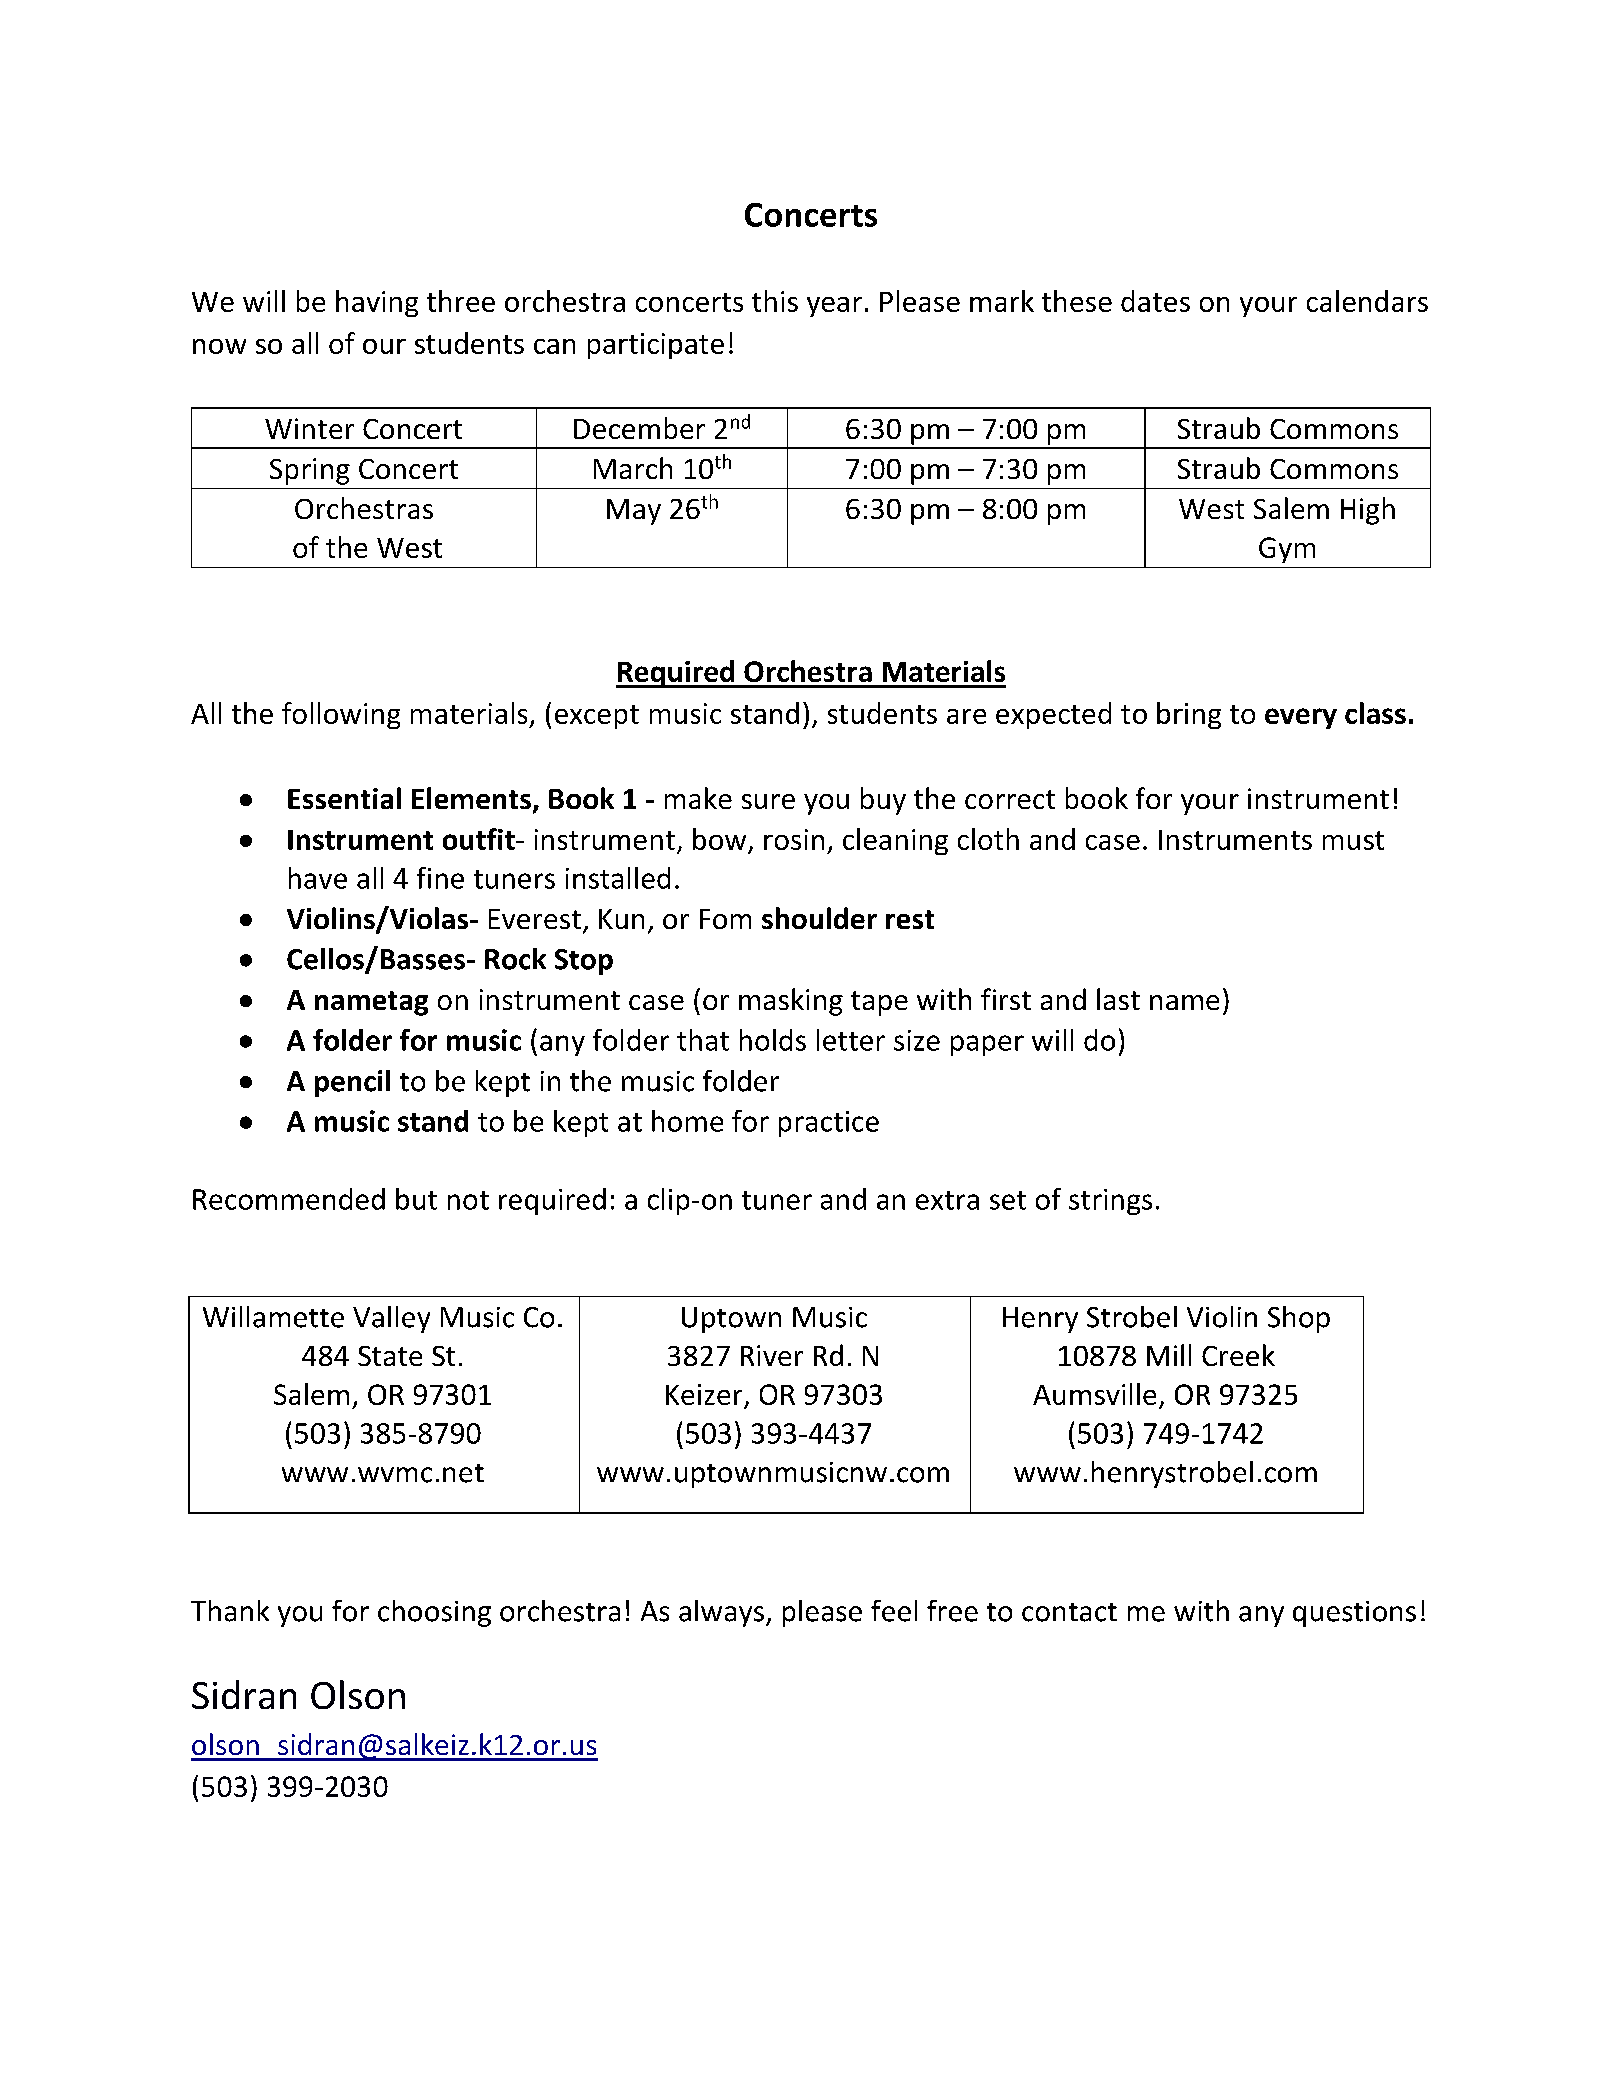 The height and width of the screenshot is (2099, 1622). Describe the element at coordinates (819, 918) in the screenshot. I see `shoulder` at that location.
